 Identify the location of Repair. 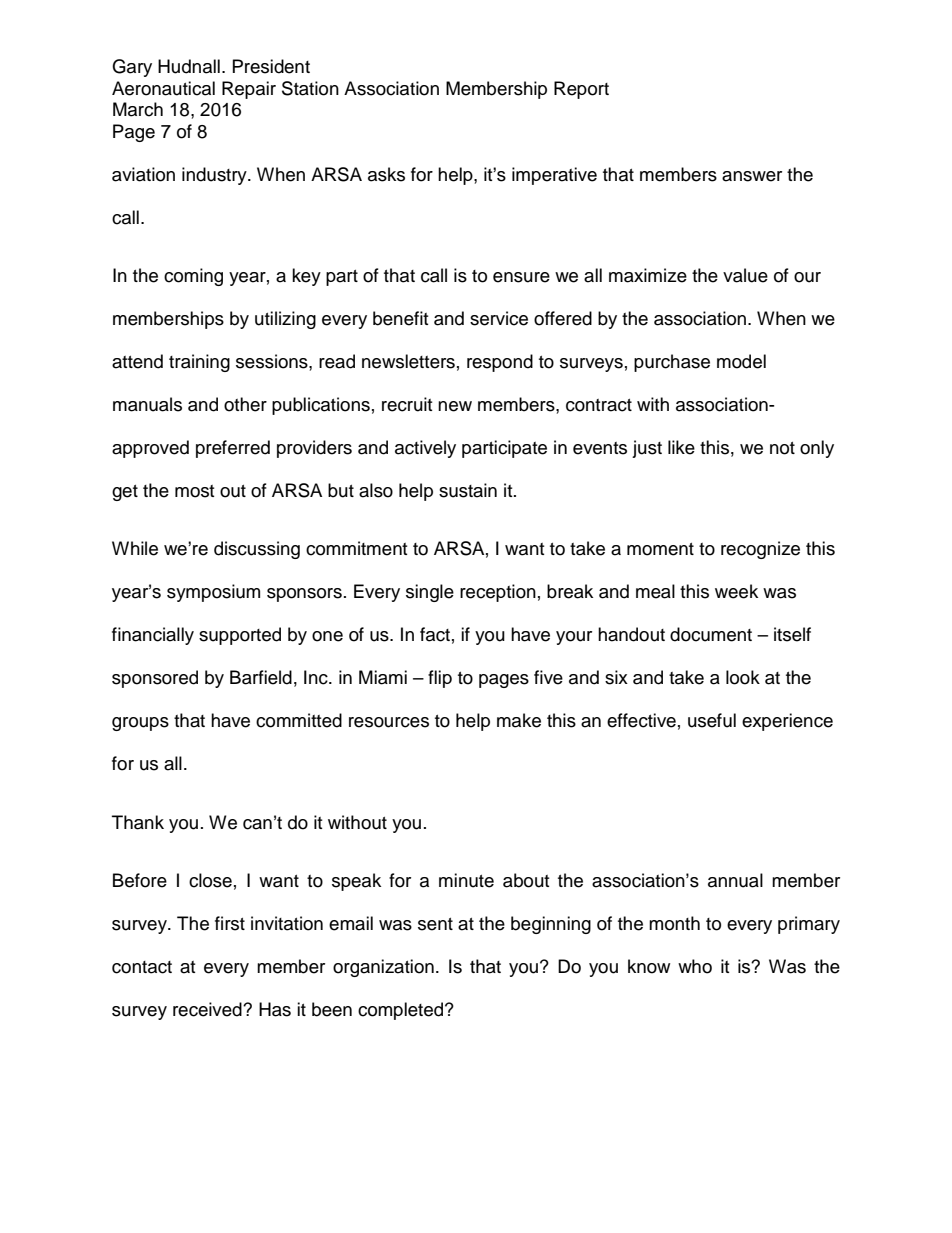
(249, 90).
